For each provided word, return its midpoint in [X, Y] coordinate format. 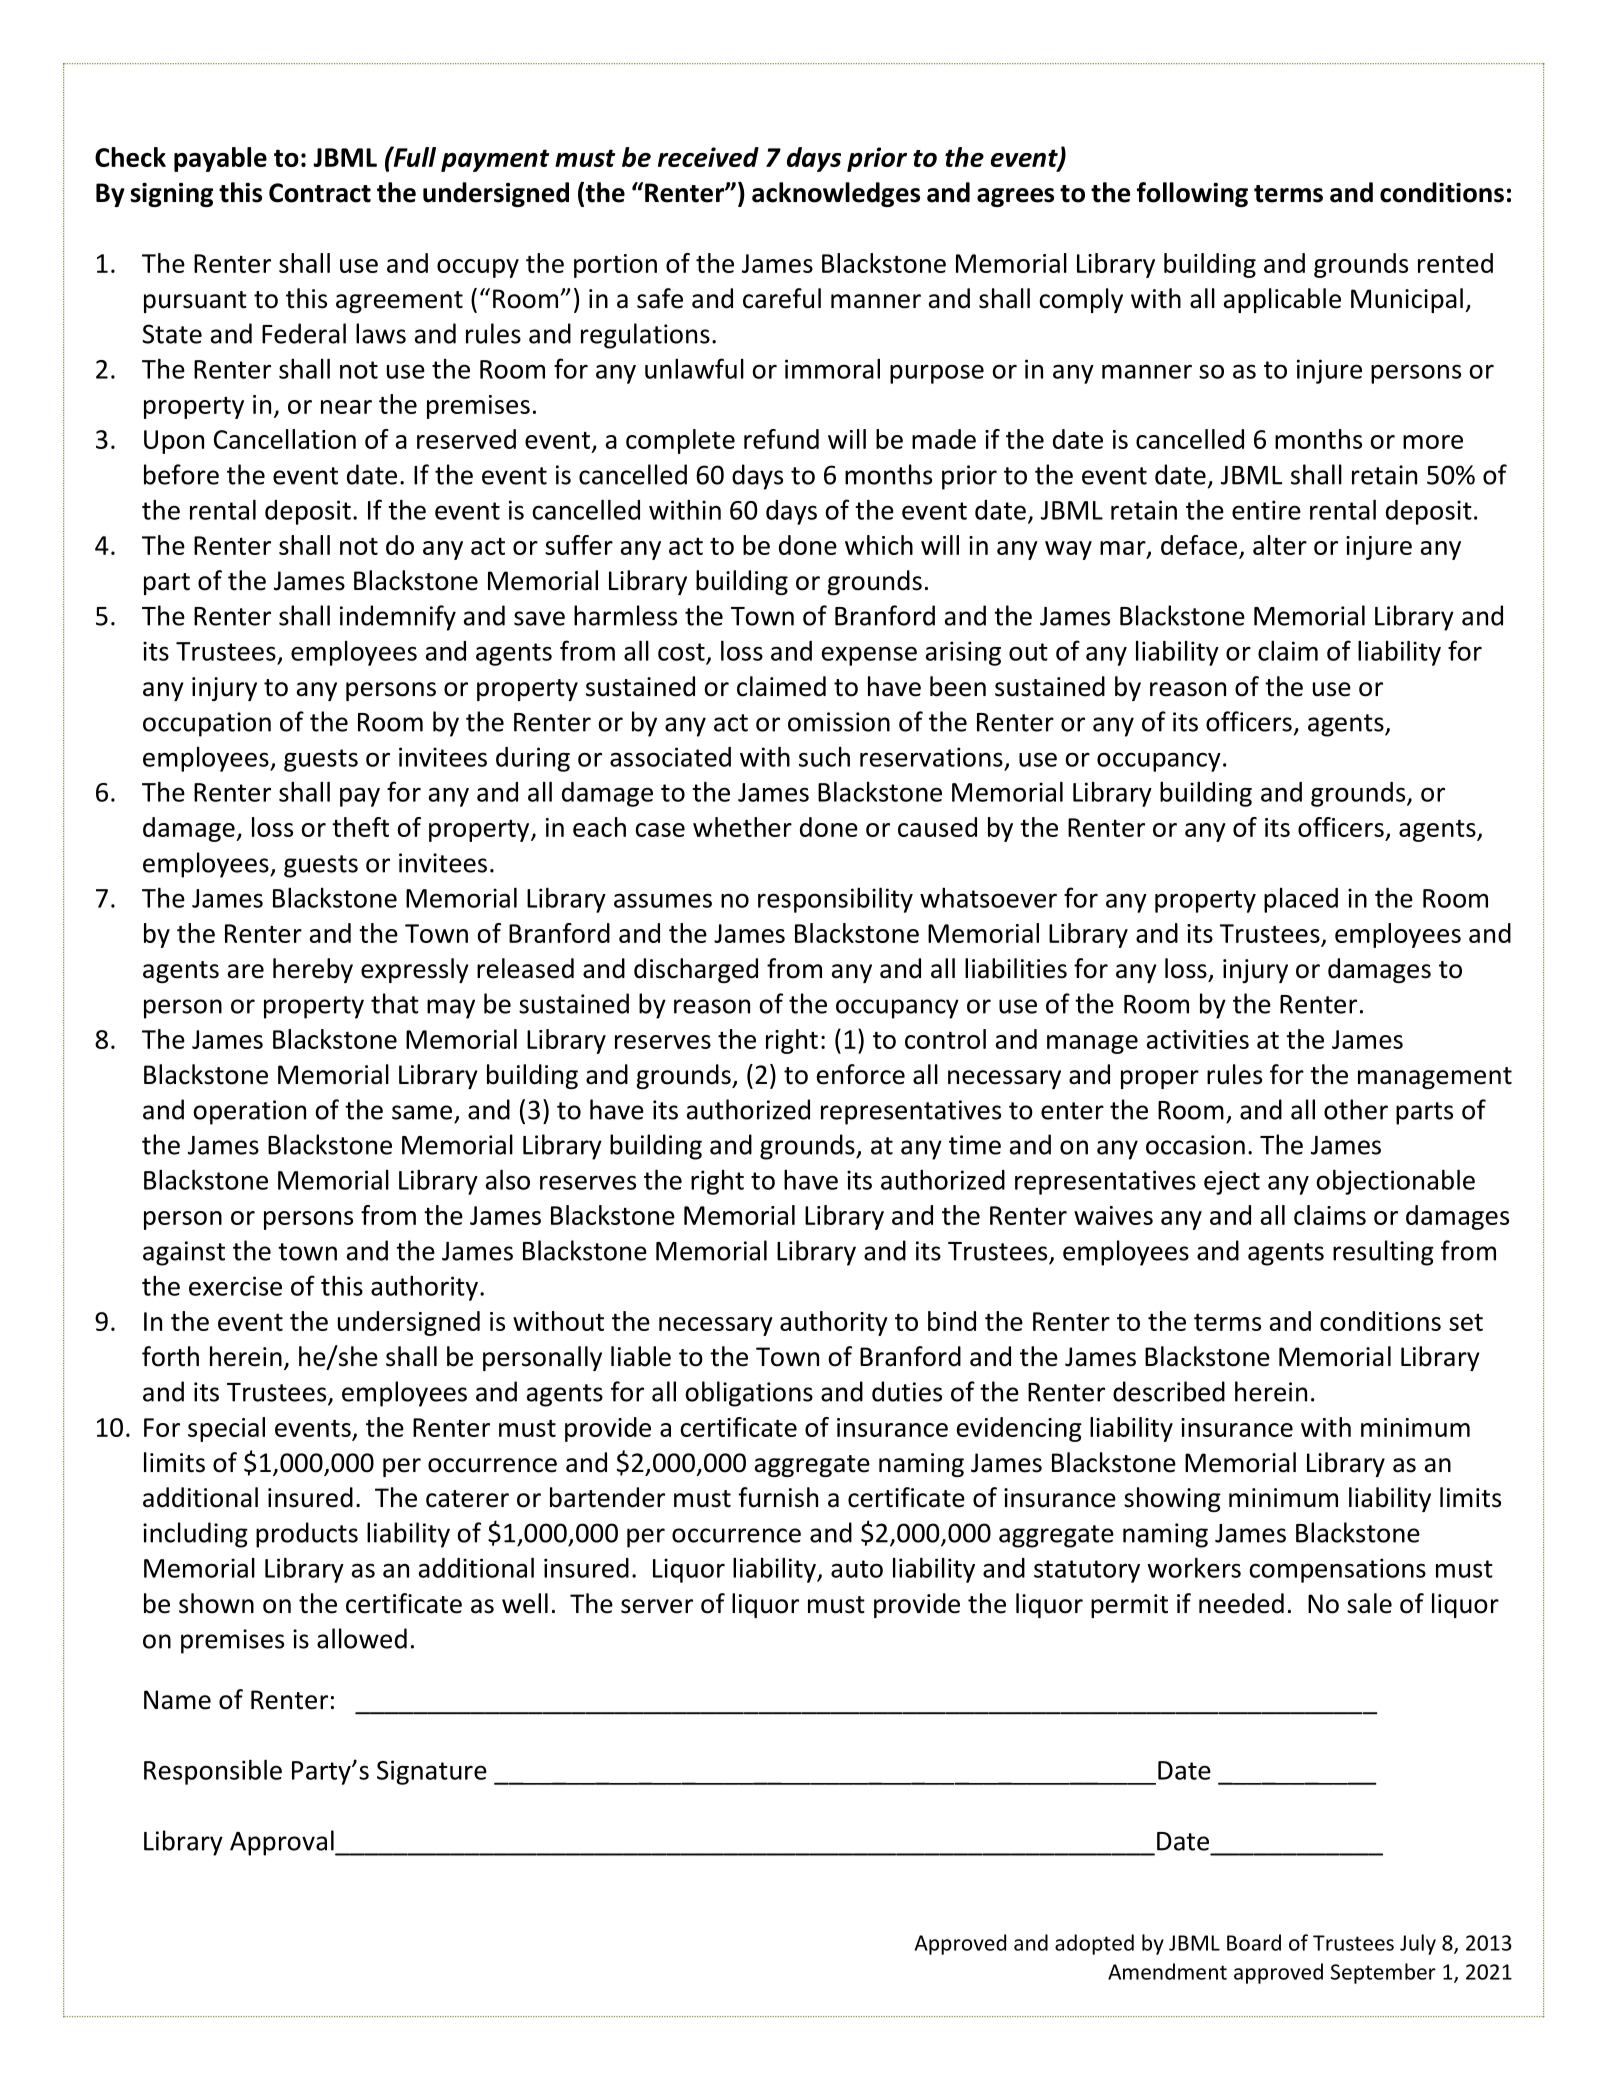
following [1192, 194]
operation [249, 1112]
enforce [861, 1074]
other [1356, 1109]
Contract [320, 193]
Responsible [213, 1772]
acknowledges [836, 194]
